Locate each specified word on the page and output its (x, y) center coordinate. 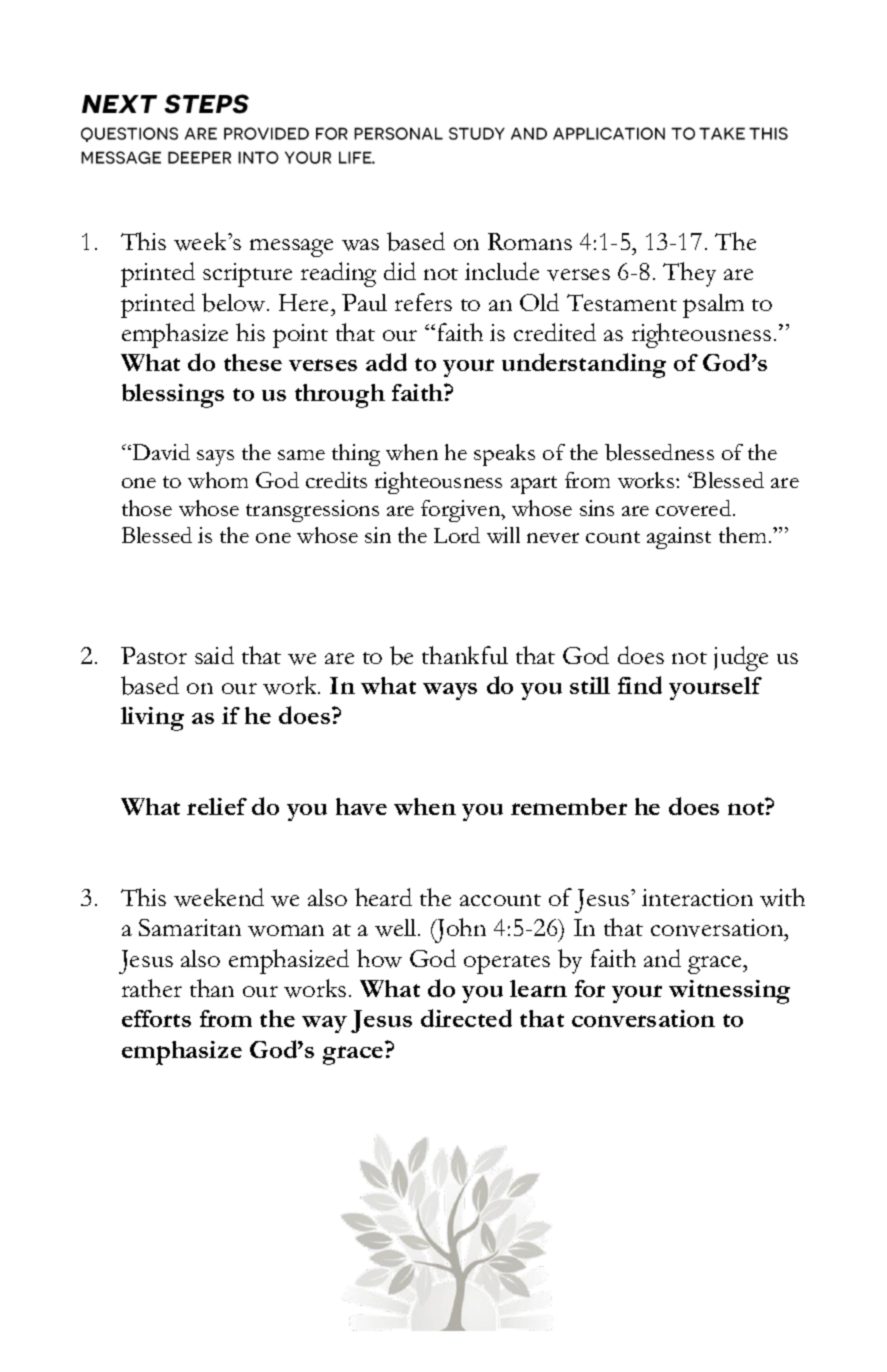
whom (218, 480)
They (689, 274)
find (640, 685)
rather (152, 988)
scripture (247, 275)
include (502, 271)
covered (695, 508)
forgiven (462, 511)
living (152, 719)
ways (450, 691)
